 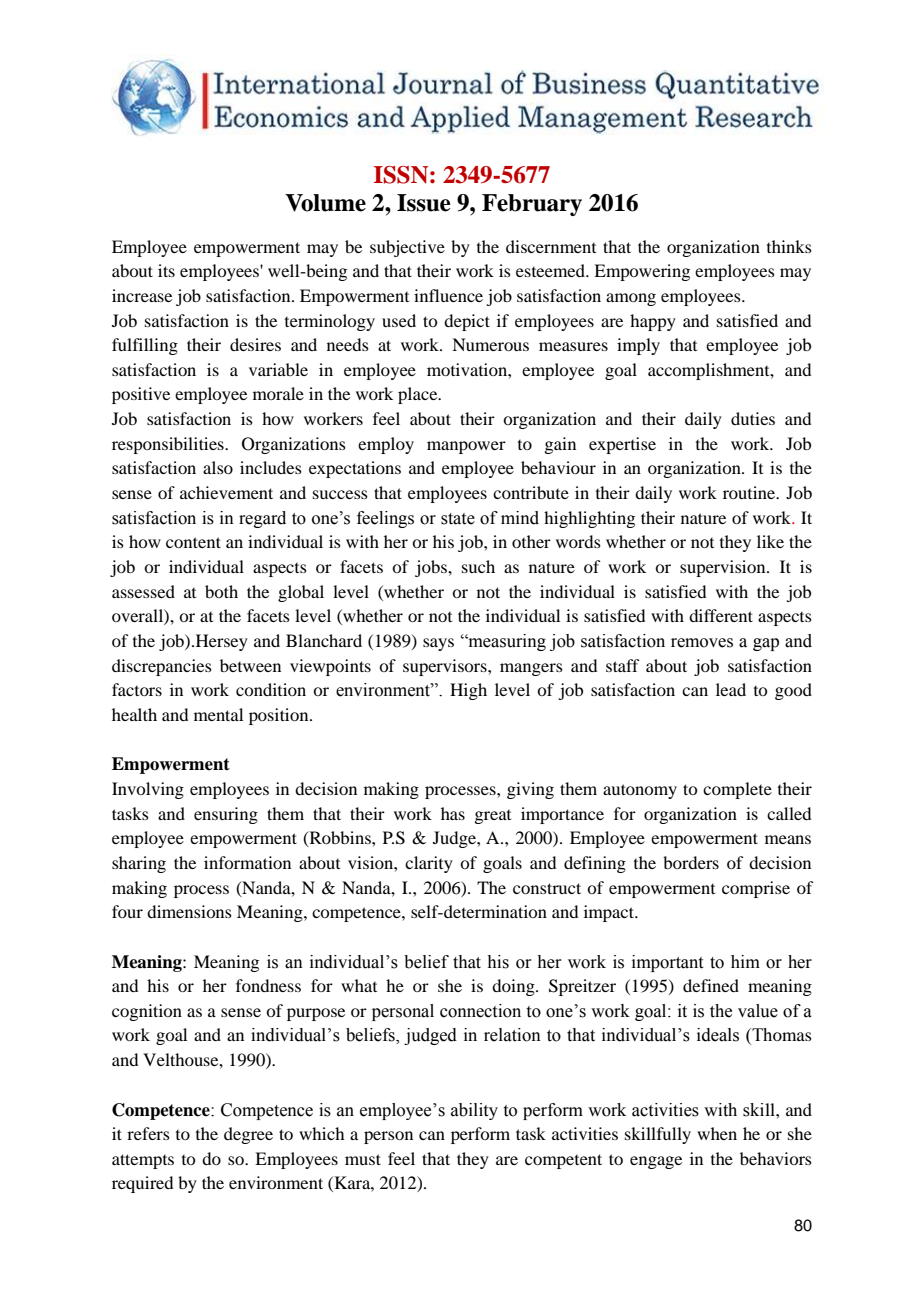 What do you see at coordinates (474, 1111) in the screenshot?
I see `ability` at bounding box center [474, 1111].
